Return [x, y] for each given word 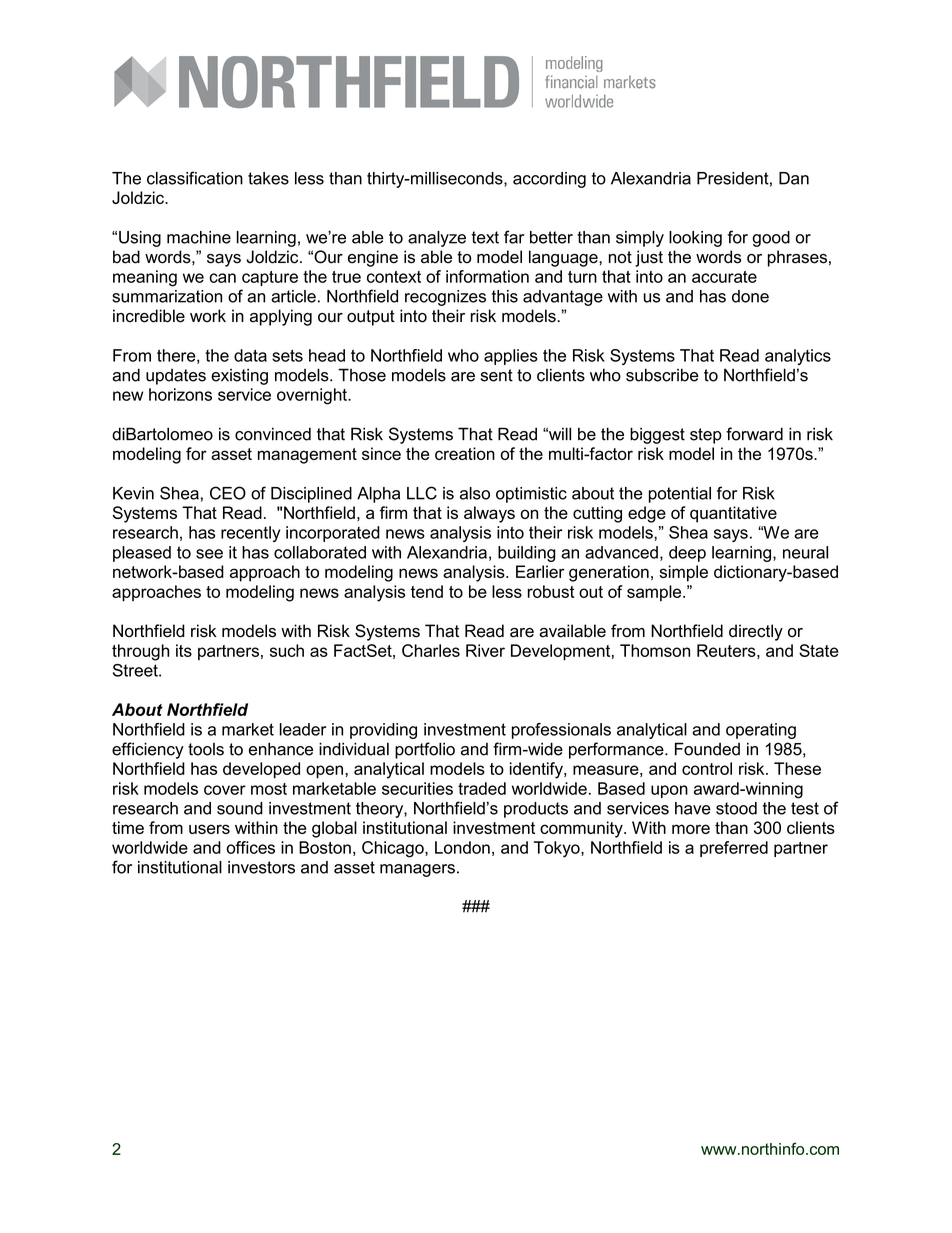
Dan [794, 178]
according [549, 180]
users [209, 829]
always [489, 514]
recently [250, 534]
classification [195, 178]
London [462, 847]
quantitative [733, 514]
